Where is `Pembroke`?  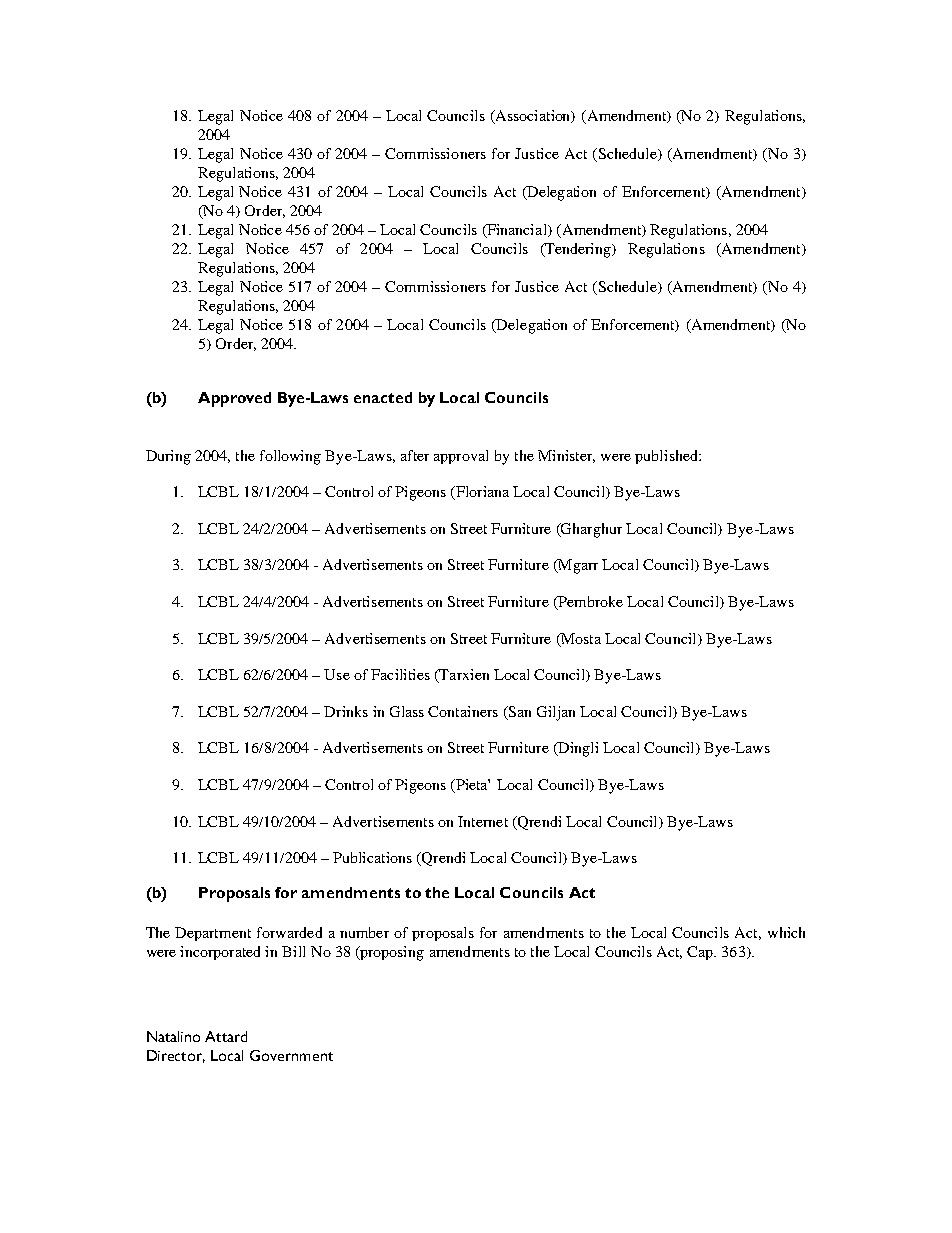
Pembroke is located at coordinates (589, 602).
